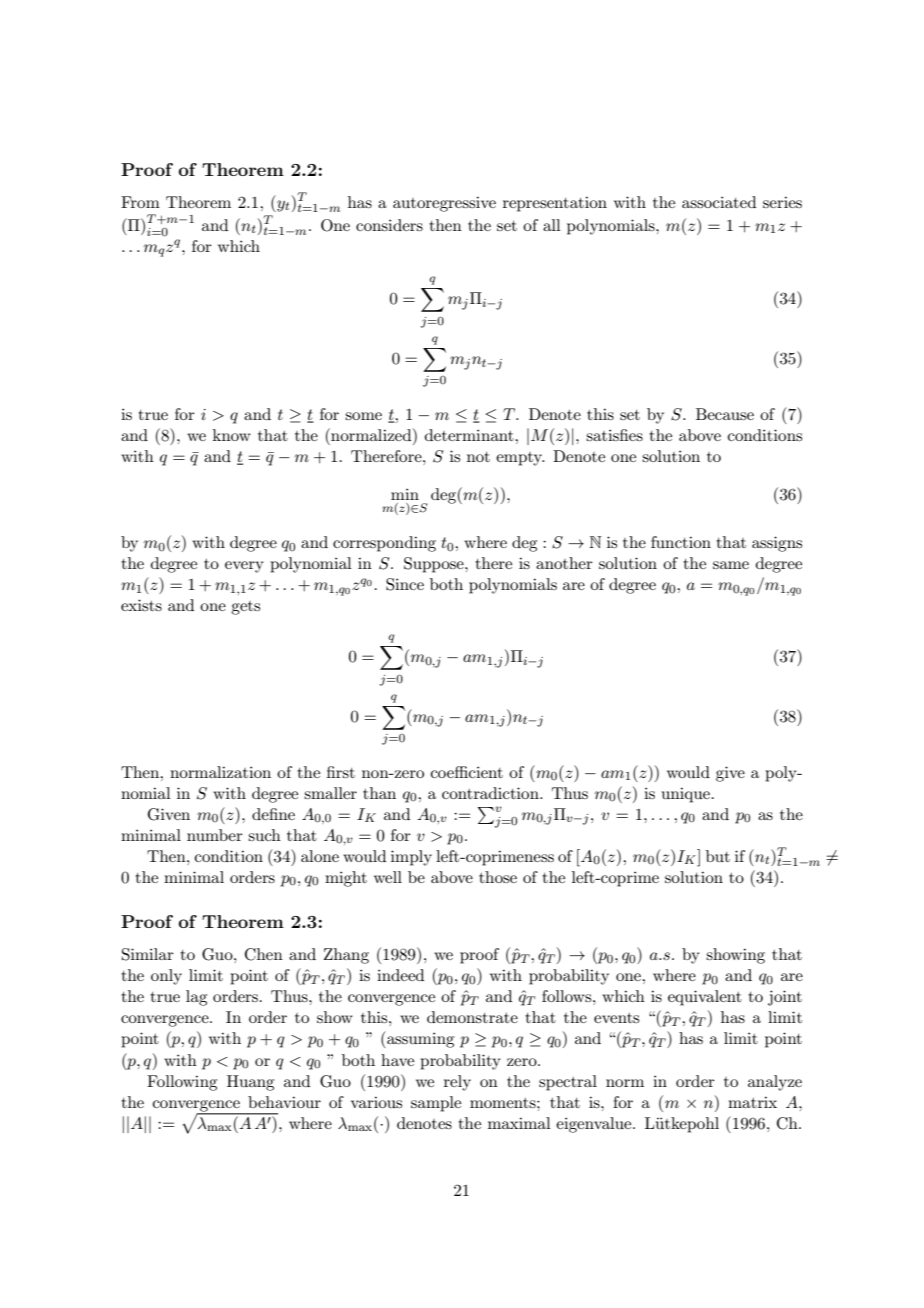 Image resolution: width=924 pixels, height=1308 pixels. What do you see at coordinates (457, 1083) in the document?
I see `rely` at bounding box center [457, 1083].
